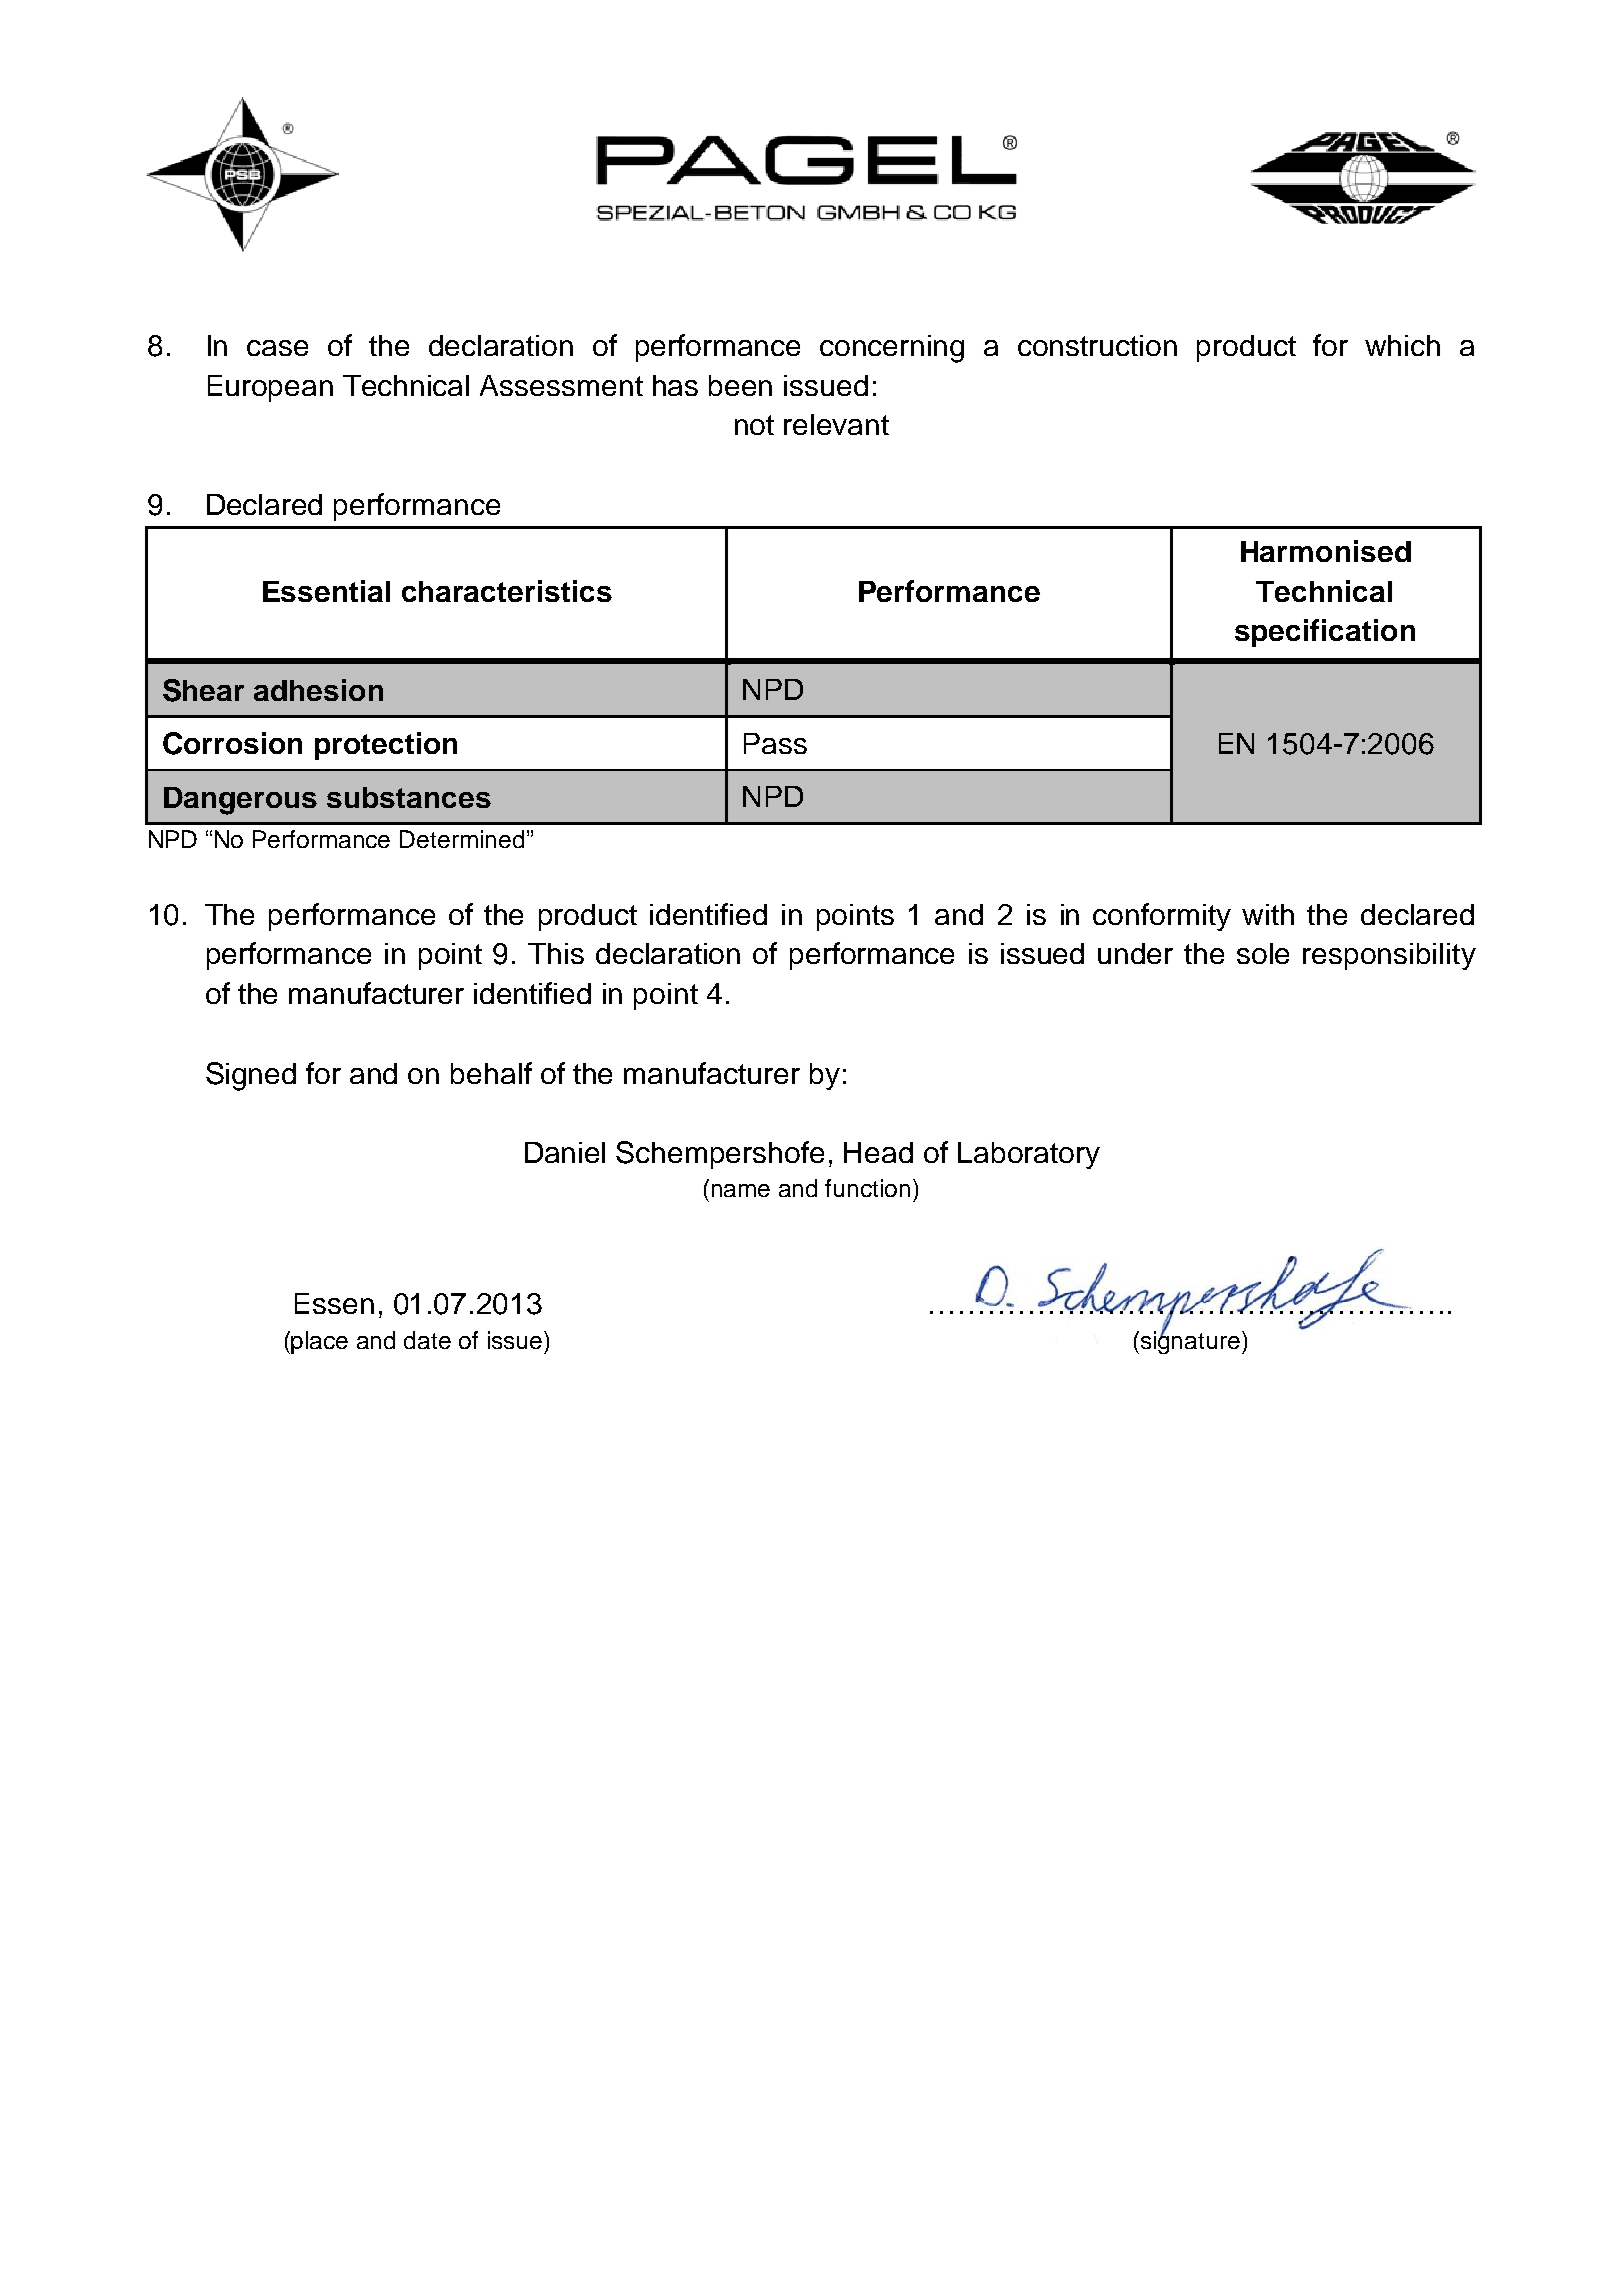  Describe the element at coordinates (270, 388) in the page. I see `European` at that location.
